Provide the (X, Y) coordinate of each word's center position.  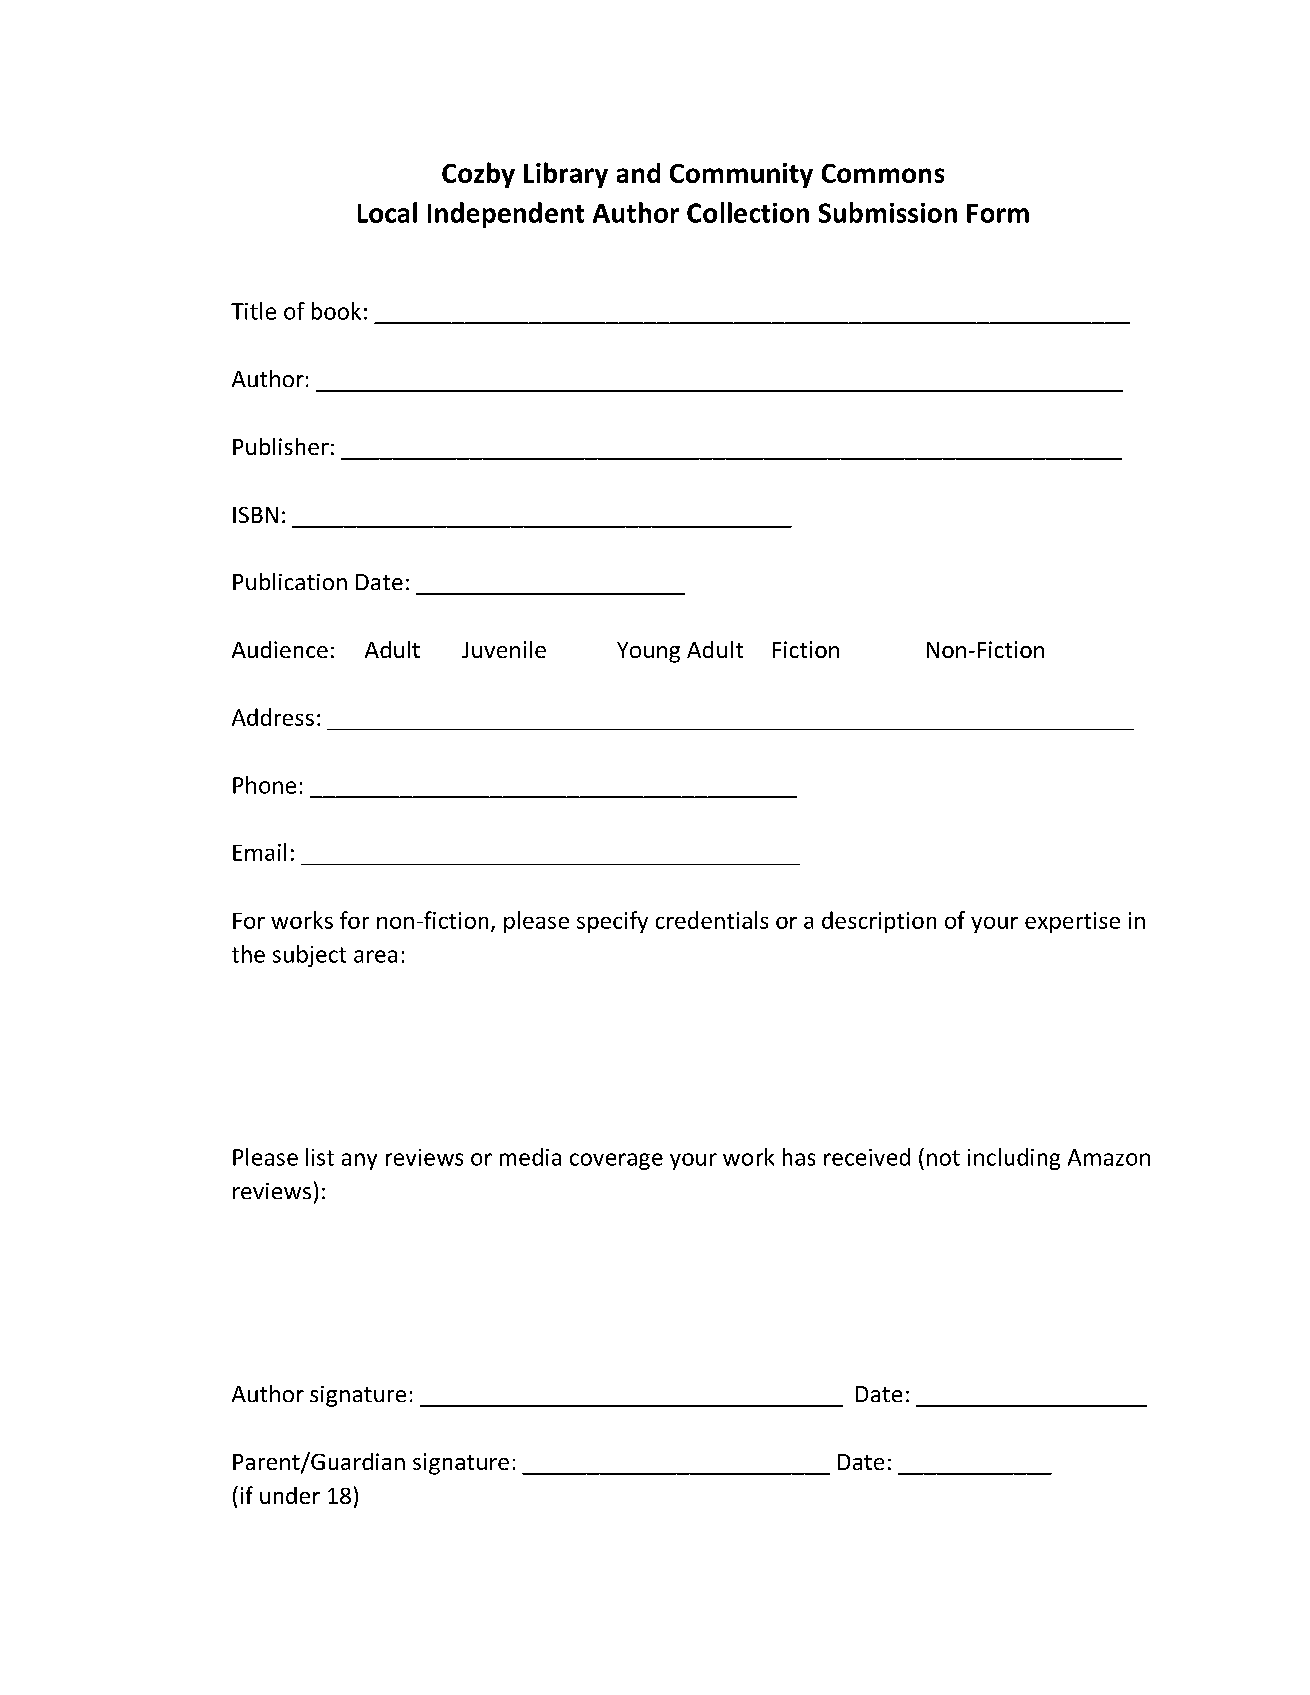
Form (998, 213)
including (1014, 1159)
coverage (616, 1161)
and (638, 173)
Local (387, 212)
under (290, 1495)
